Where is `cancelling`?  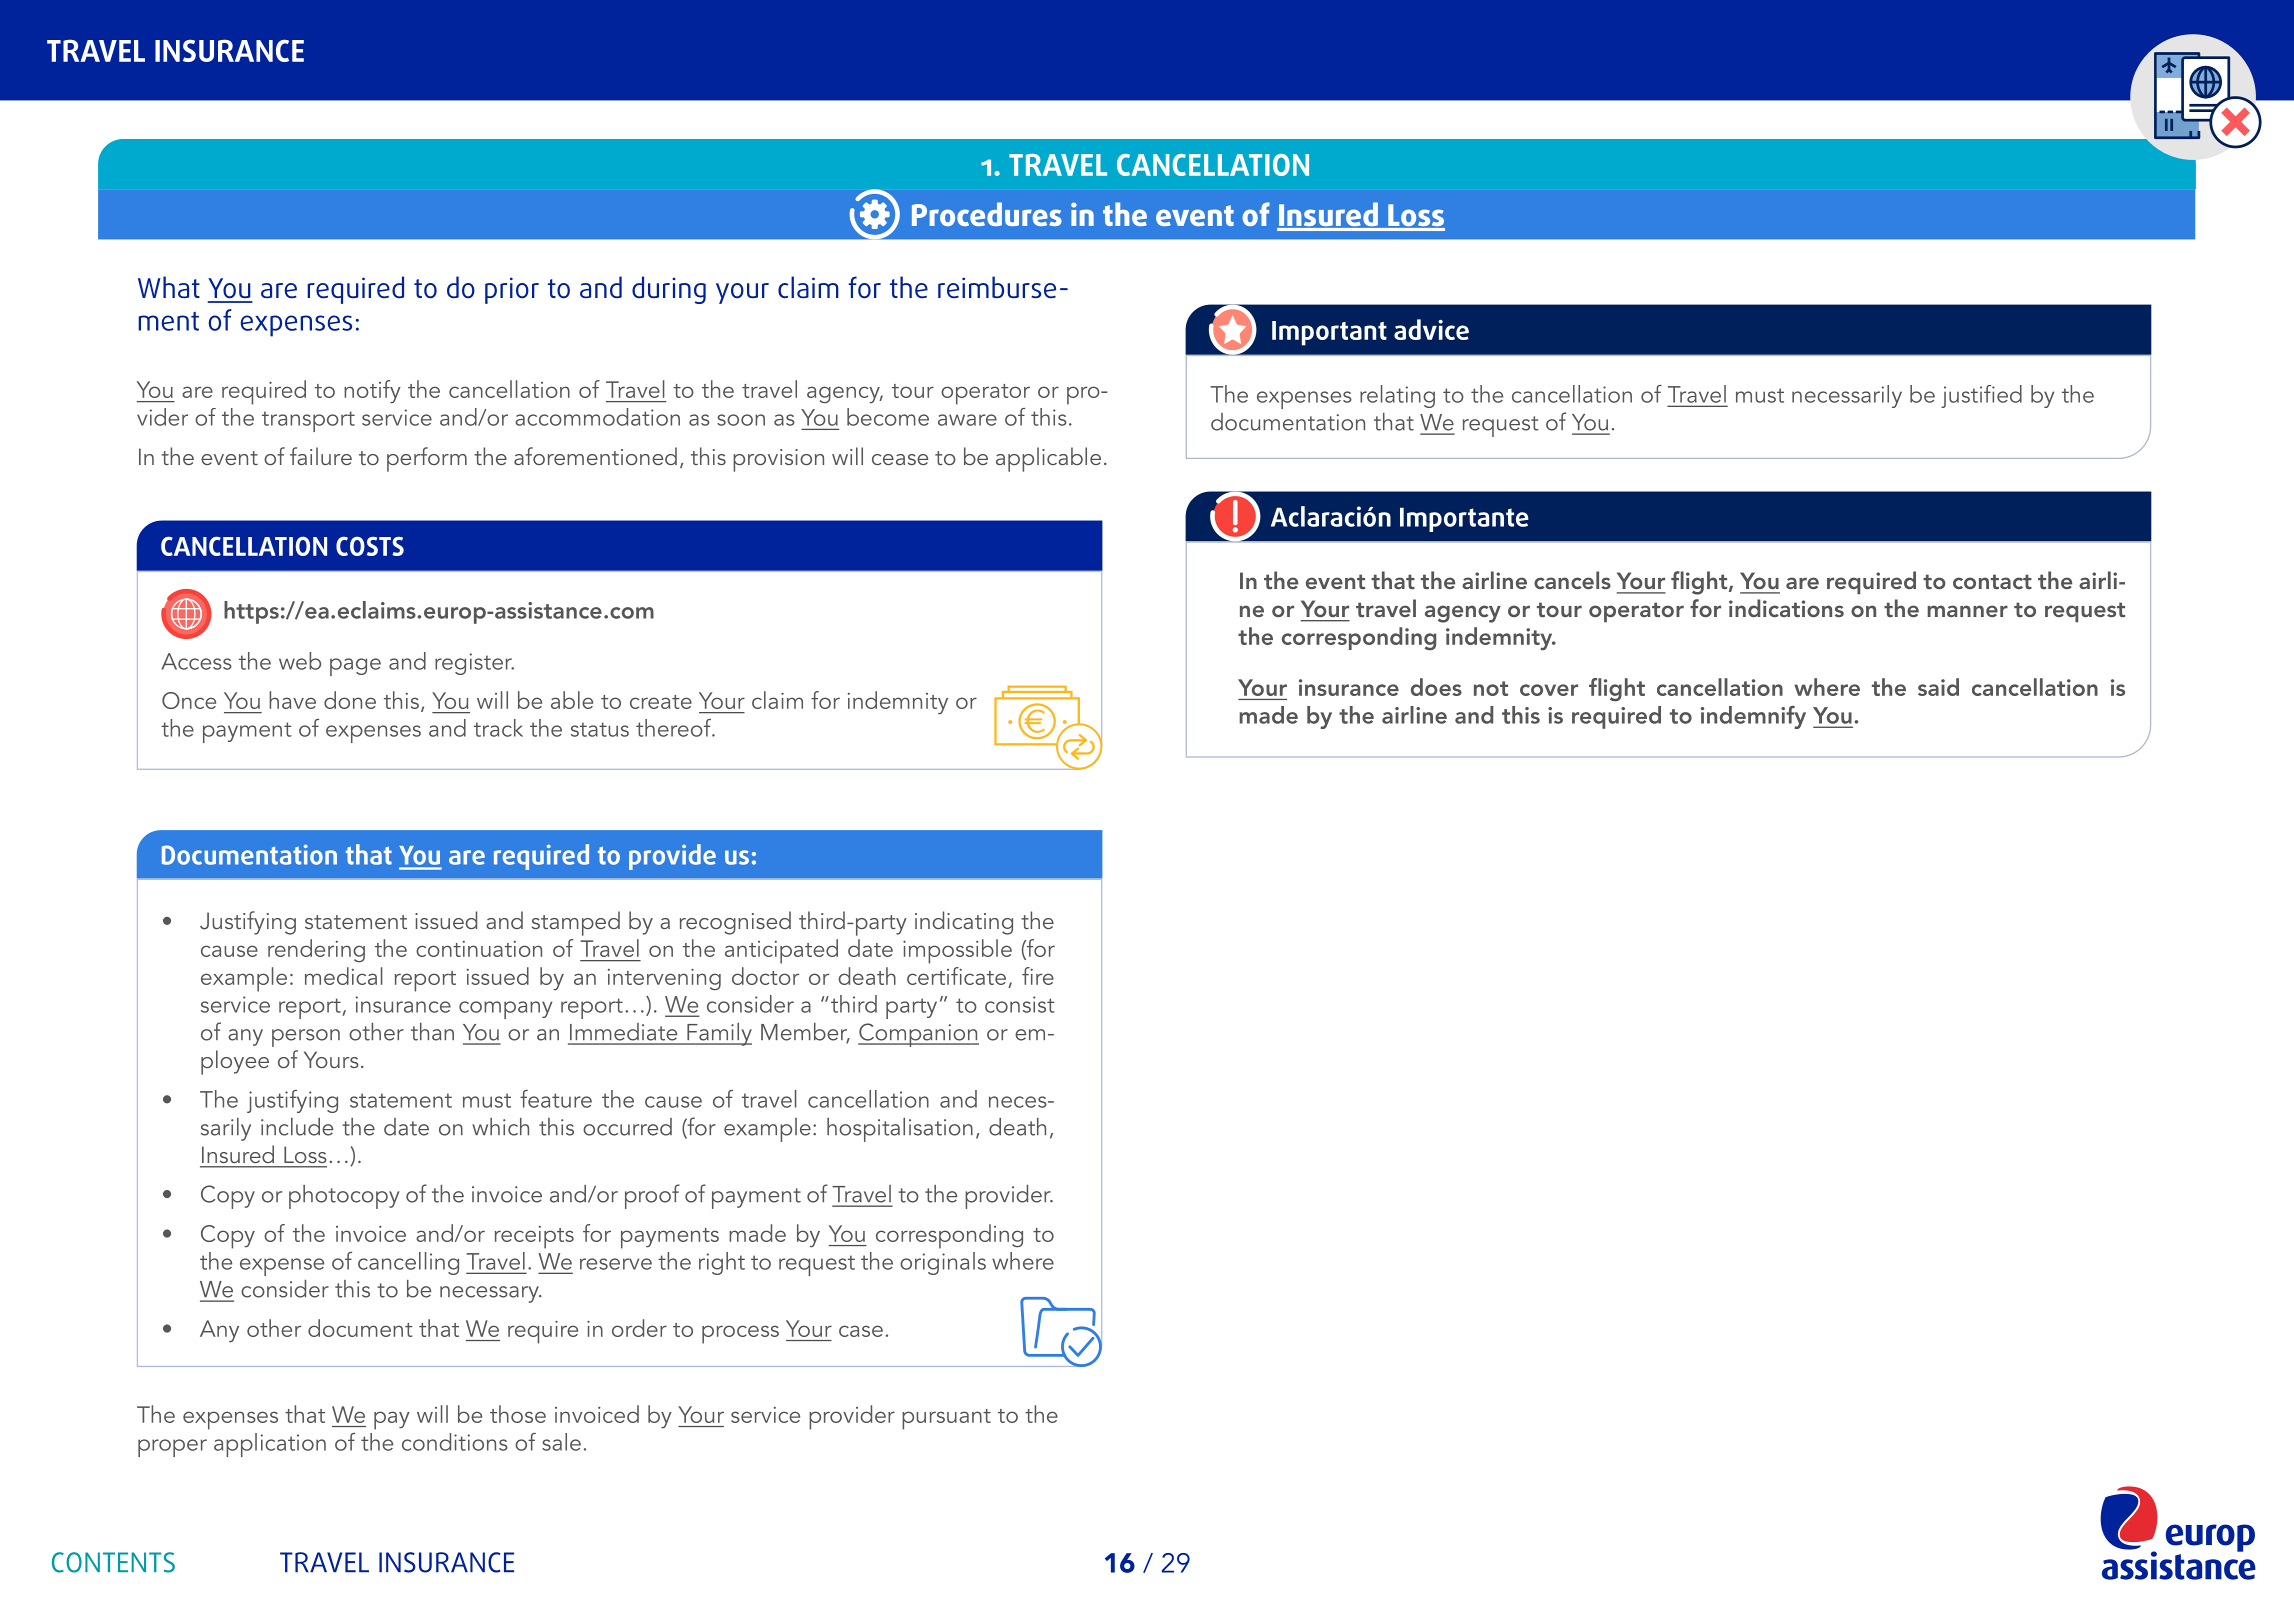 cancelling is located at coordinates (408, 1263).
